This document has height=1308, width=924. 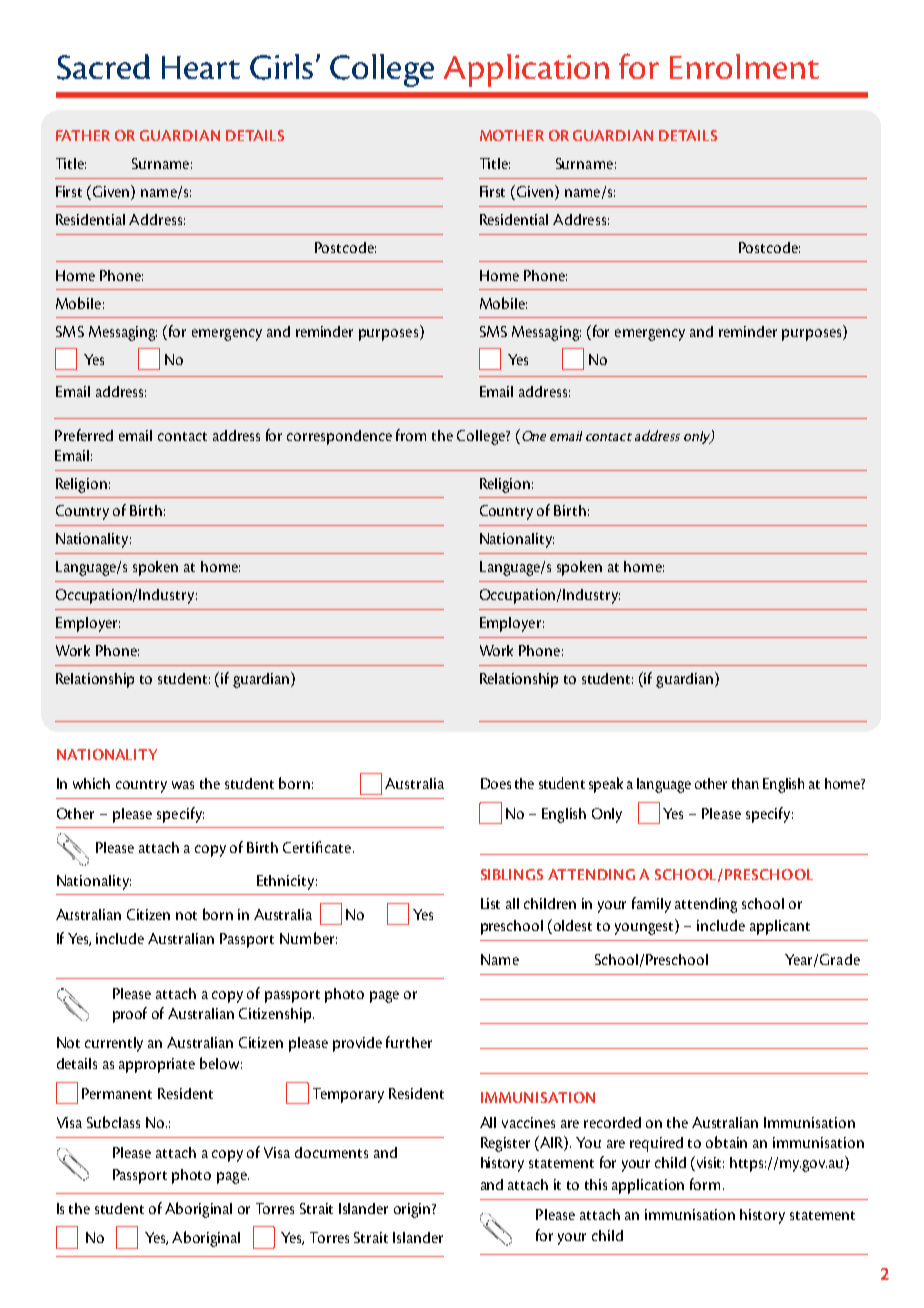 I want to click on Girls, so click(x=281, y=67).
